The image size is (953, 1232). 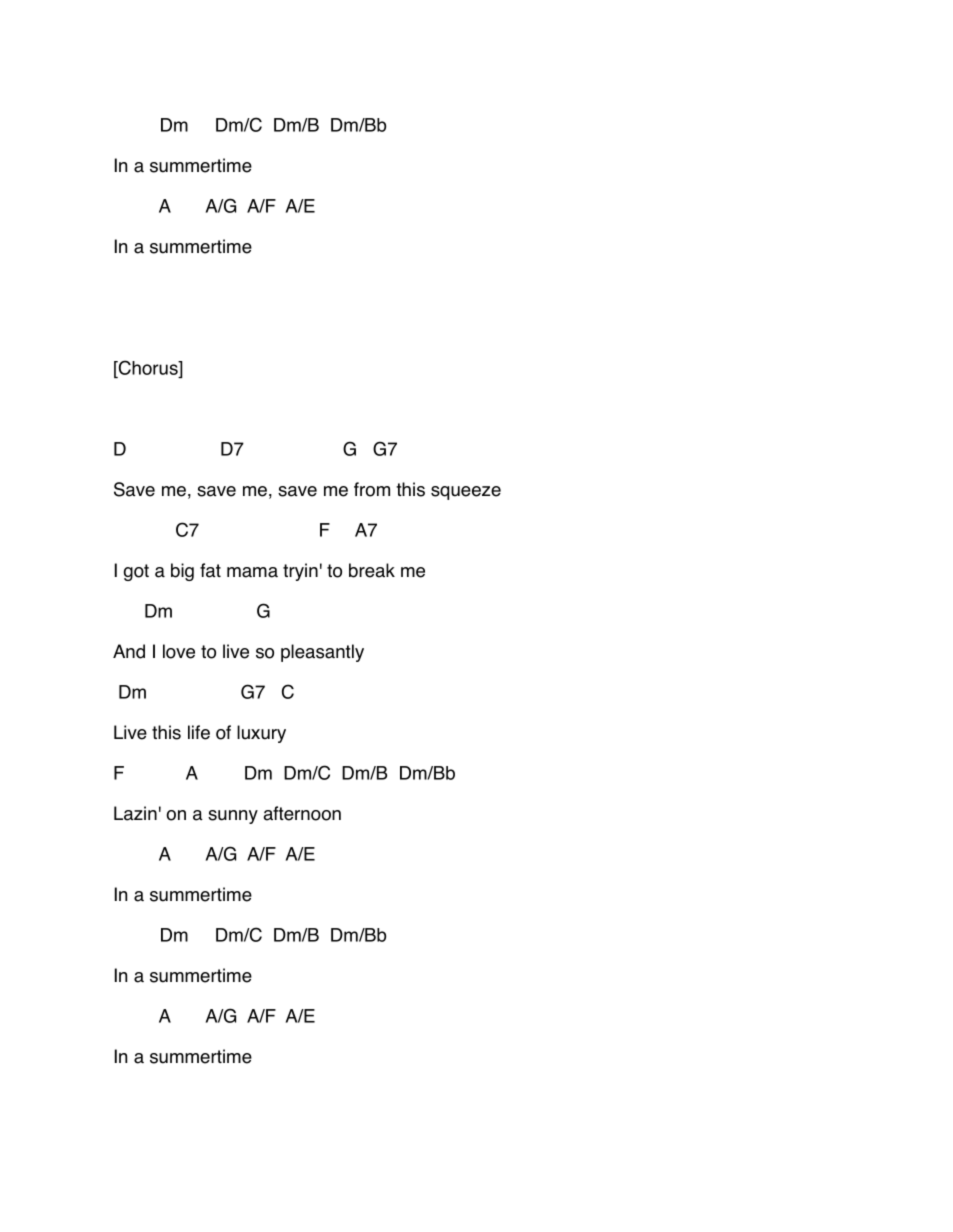 I want to click on love, so click(x=179, y=651).
